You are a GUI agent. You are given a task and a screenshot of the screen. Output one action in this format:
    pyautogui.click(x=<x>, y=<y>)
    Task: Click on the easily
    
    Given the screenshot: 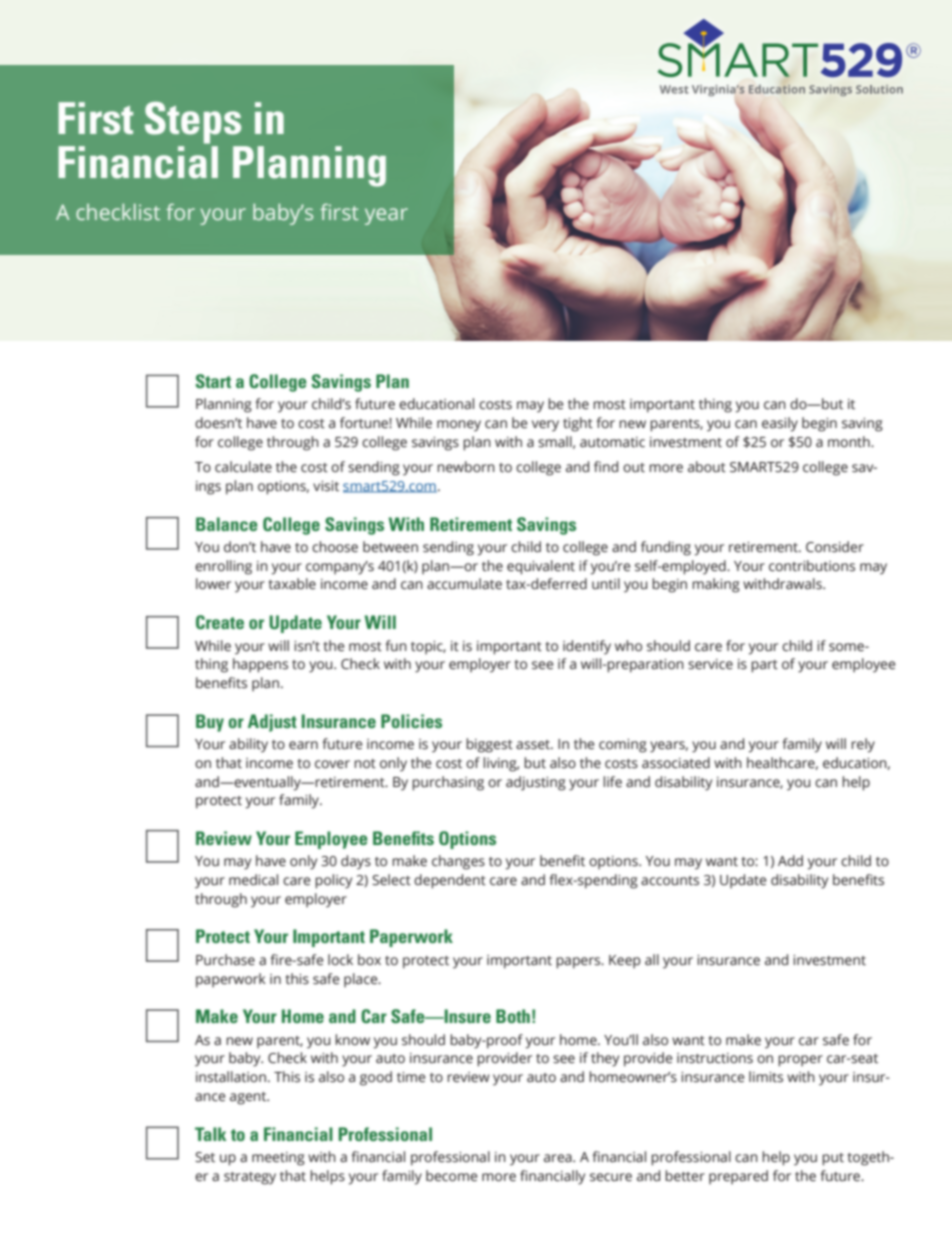 What is the action you would take?
    pyautogui.click(x=780, y=424)
